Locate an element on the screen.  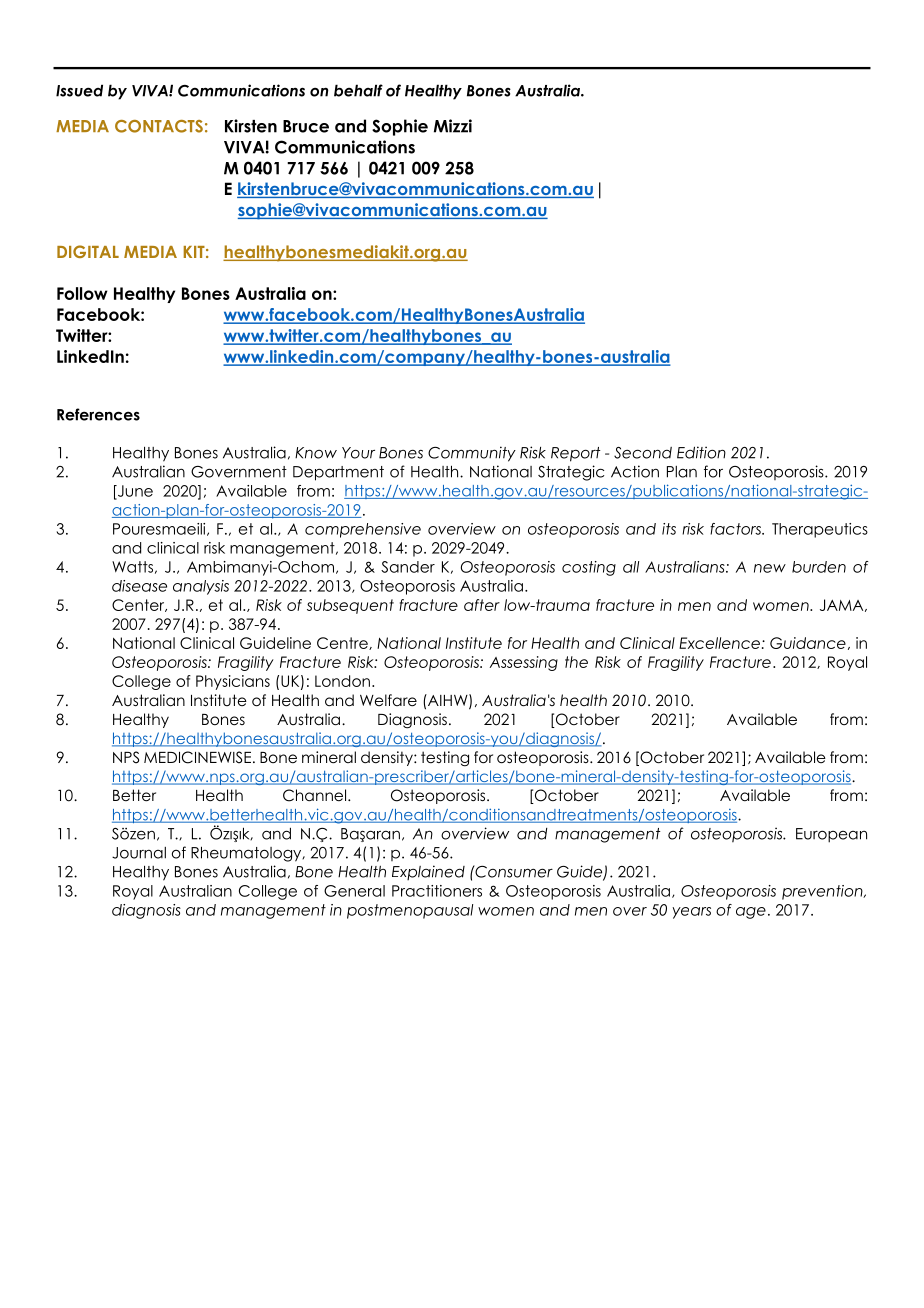
disease is located at coordinates (139, 586).
